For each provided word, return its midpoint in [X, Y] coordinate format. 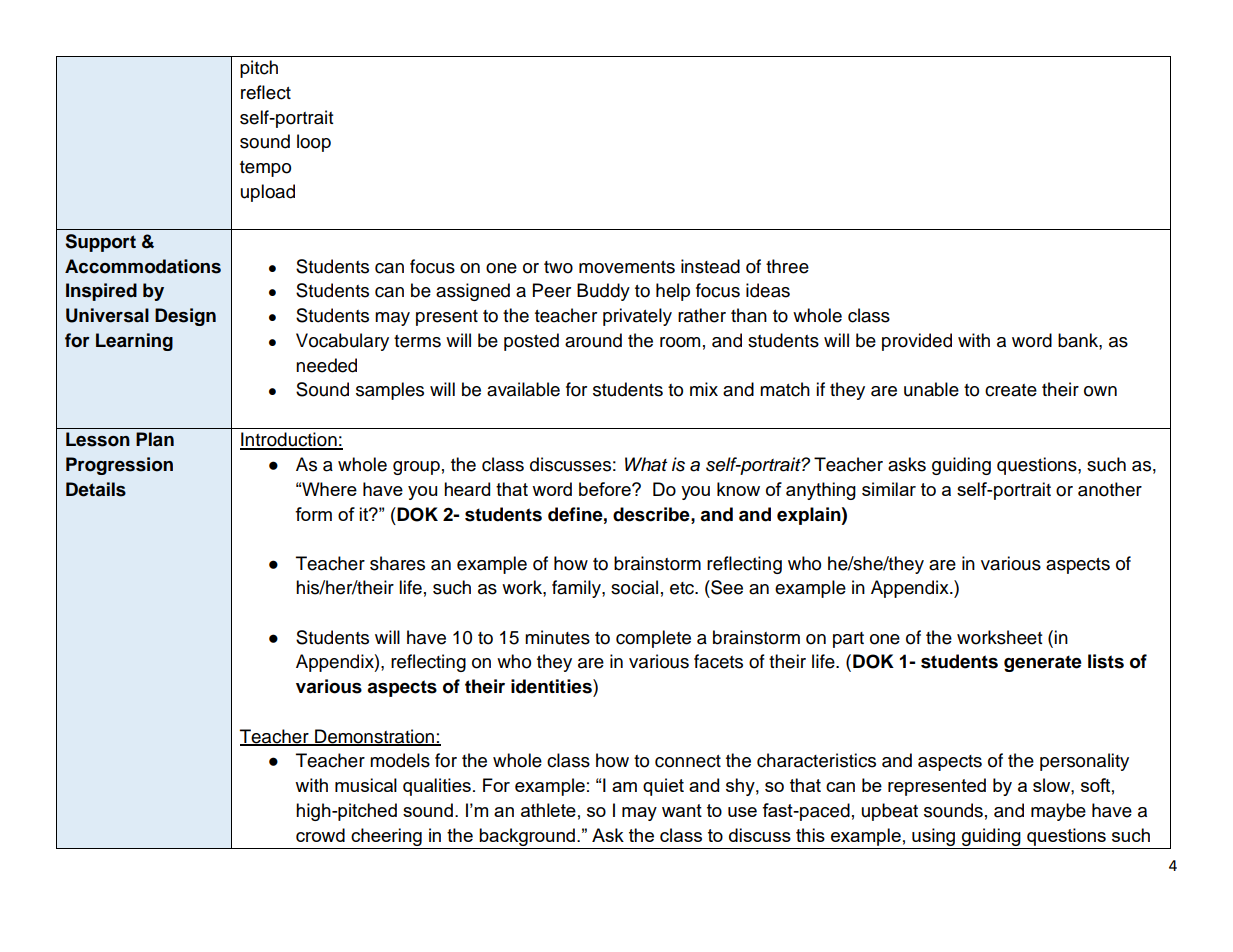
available [523, 389]
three [787, 266]
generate [1043, 663]
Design [185, 317]
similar [889, 489]
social [634, 587]
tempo [265, 169]
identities [552, 686]
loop [314, 143]
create [1011, 390]
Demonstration [375, 737]
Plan [155, 439]
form [313, 514]
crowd [320, 835]
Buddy [603, 292]
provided [917, 342]
